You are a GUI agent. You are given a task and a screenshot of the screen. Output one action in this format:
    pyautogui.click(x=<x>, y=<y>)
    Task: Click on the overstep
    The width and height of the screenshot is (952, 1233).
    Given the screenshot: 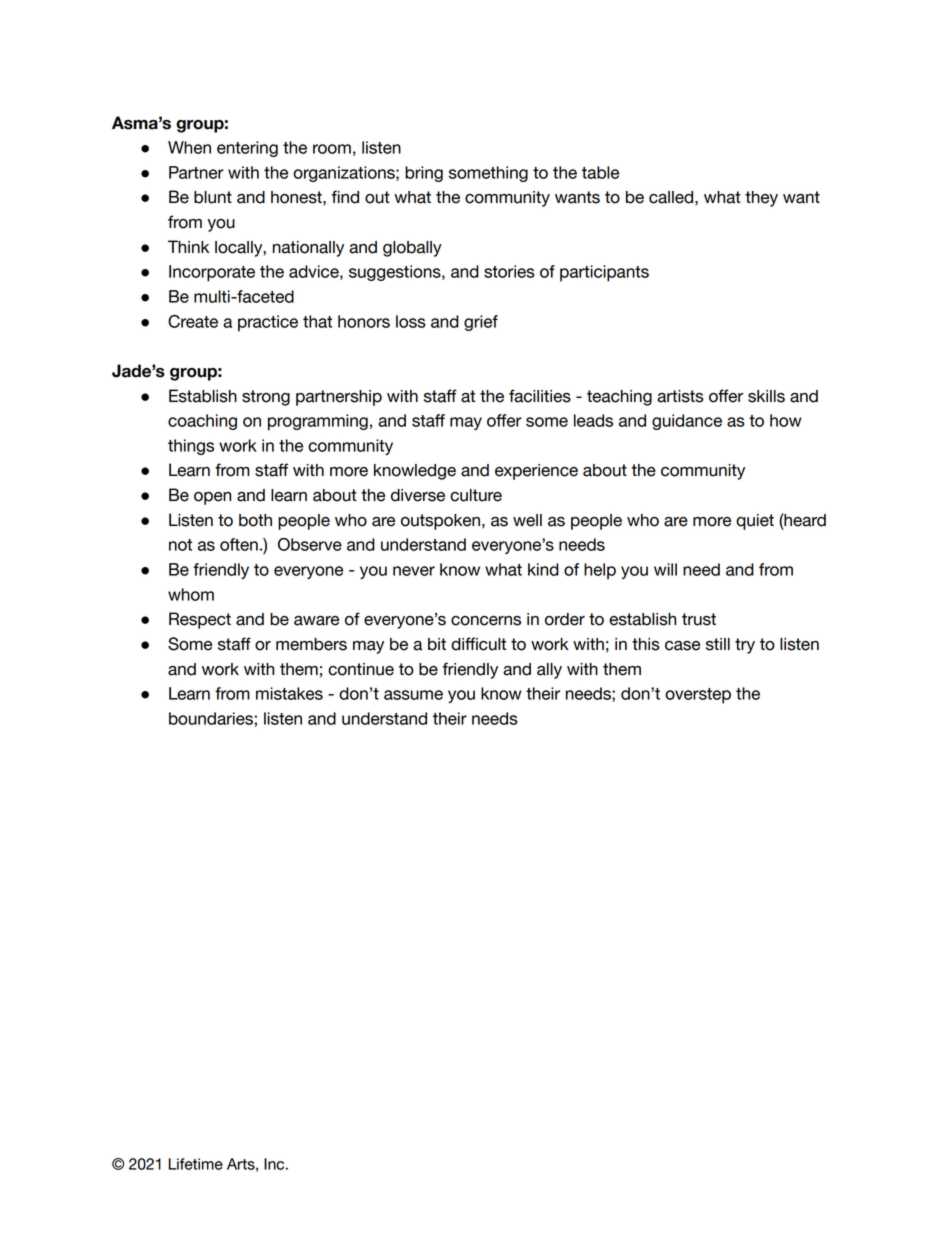 What is the action you would take?
    pyautogui.click(x=698, y=696)
